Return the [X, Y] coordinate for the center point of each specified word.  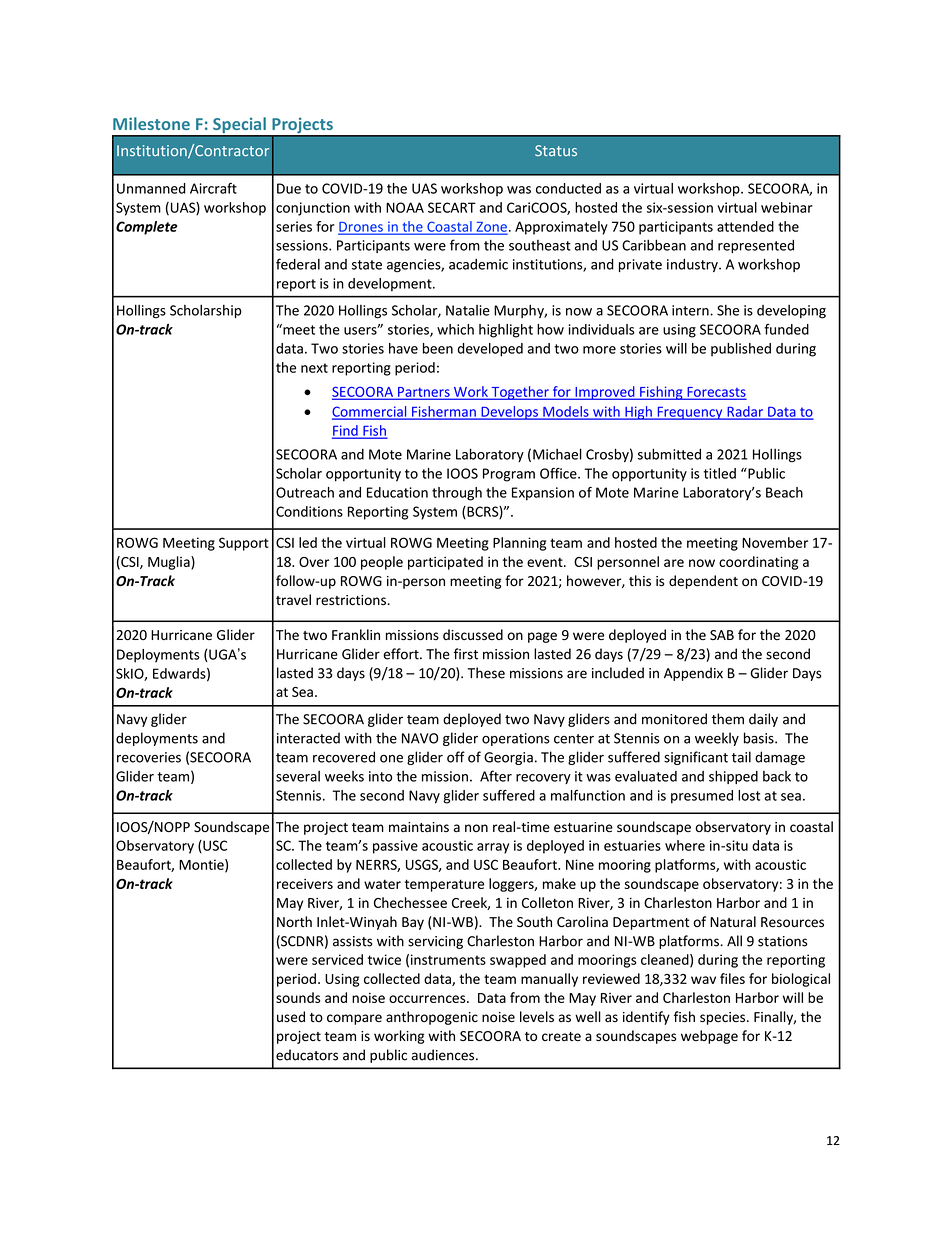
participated [445, 563]
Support [244, 544]
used [291, 1017]
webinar [787, 207]
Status [556, 150]
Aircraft [213, 188]
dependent [703, 582]
